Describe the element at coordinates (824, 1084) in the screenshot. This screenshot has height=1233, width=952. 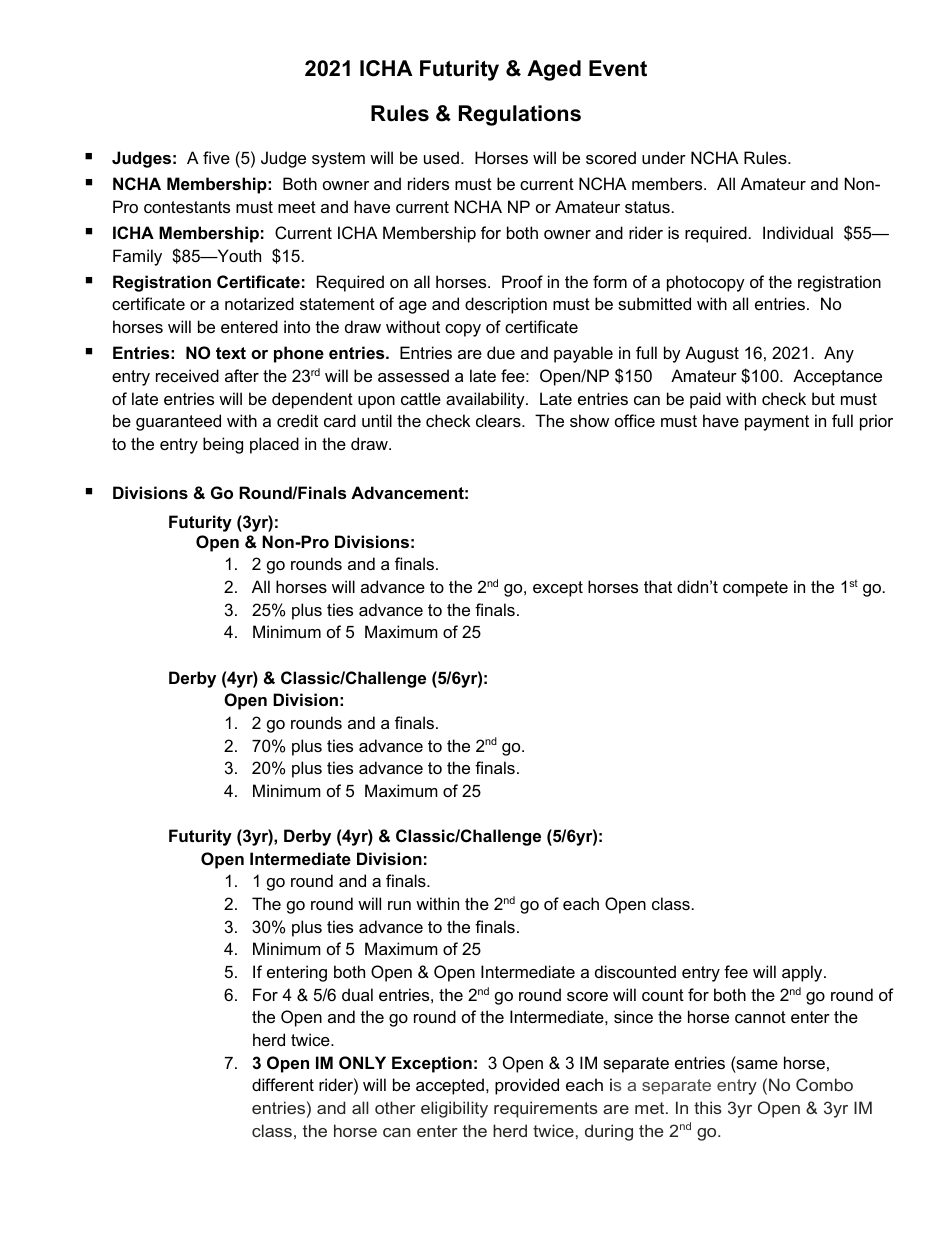
I see `Combo` at that location.
